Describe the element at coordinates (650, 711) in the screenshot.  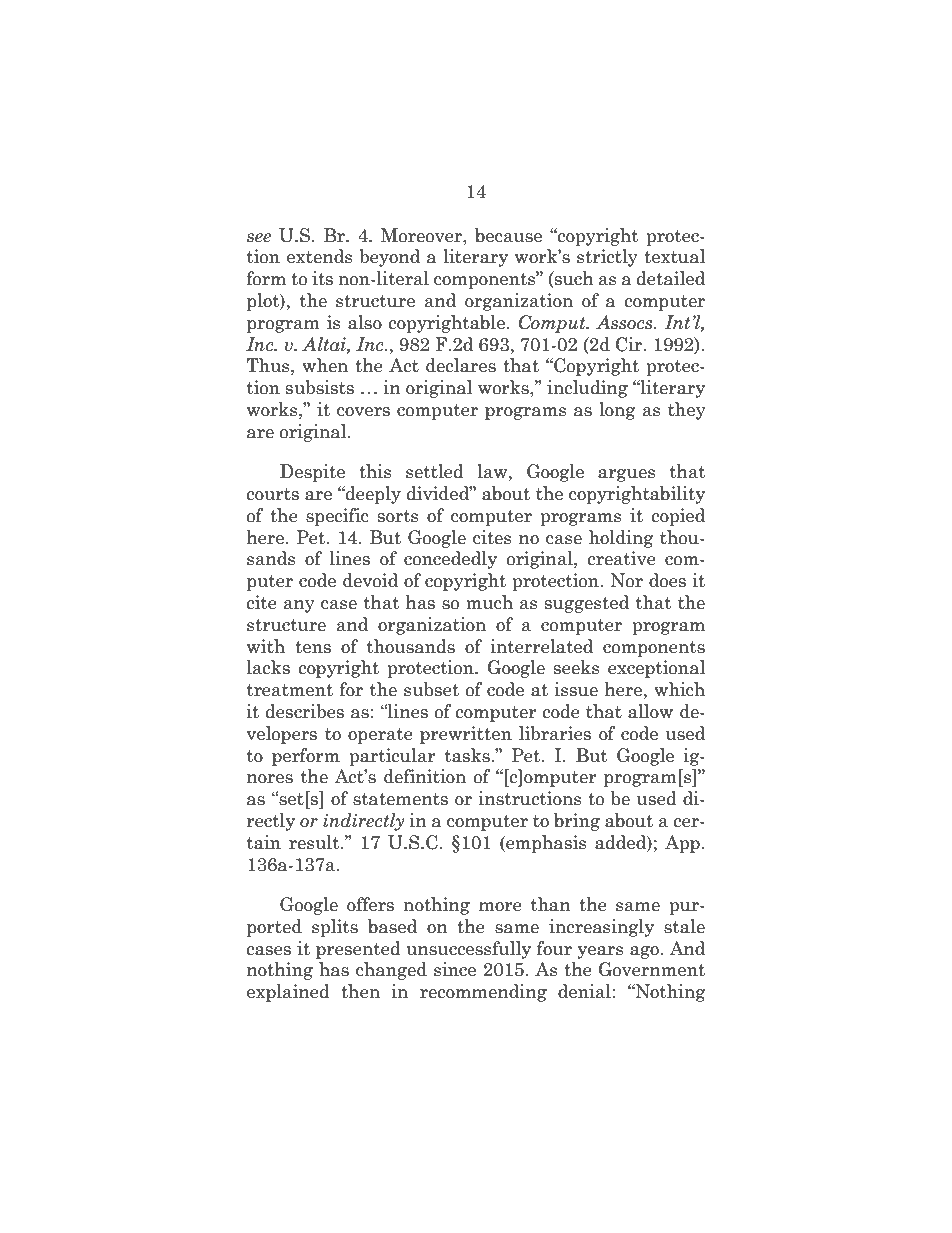
I see `allow` at that location.
